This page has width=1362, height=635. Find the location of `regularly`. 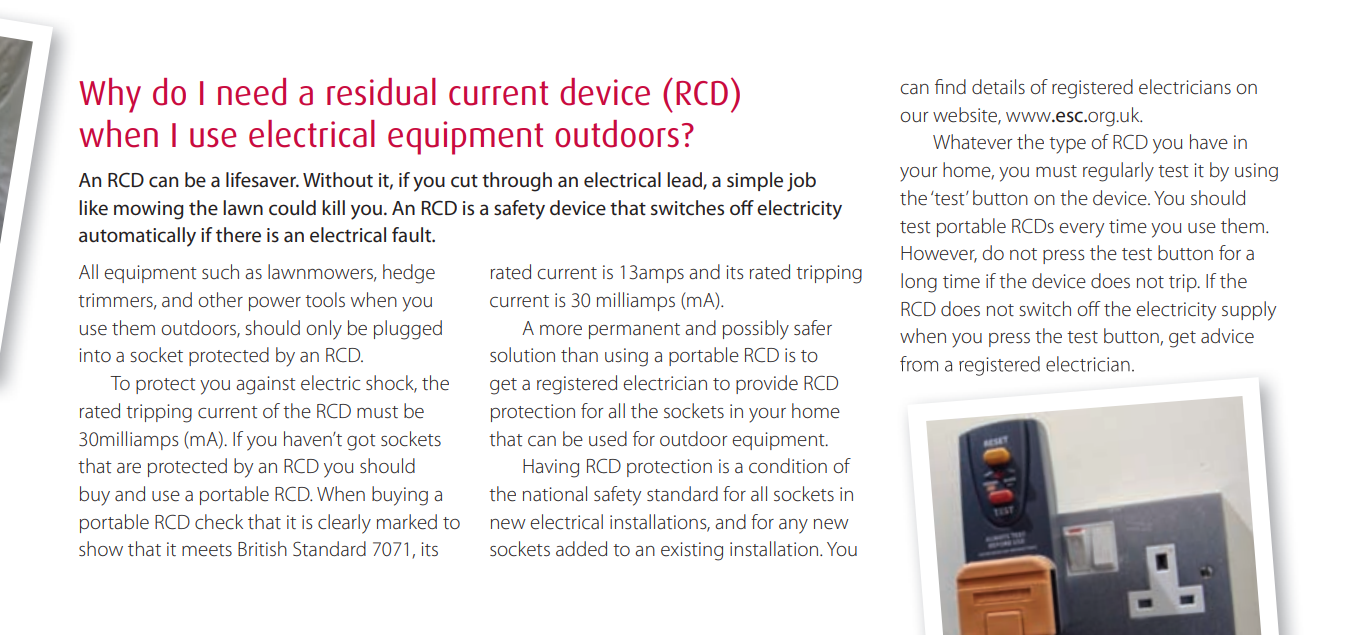

regularly is located at coordinates (1118, 172).
